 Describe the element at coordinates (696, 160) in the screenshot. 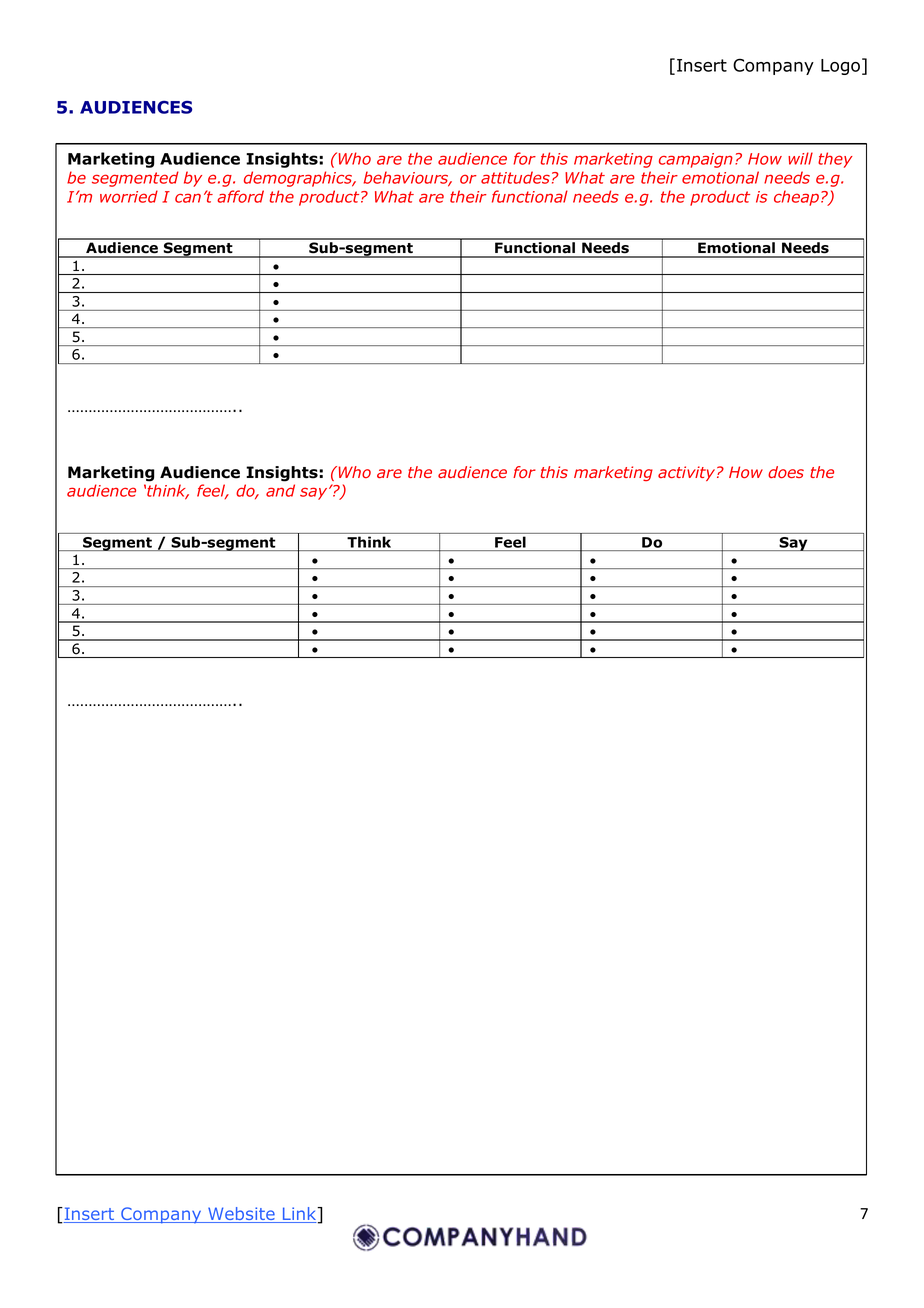

I see `campaign` at that location.
